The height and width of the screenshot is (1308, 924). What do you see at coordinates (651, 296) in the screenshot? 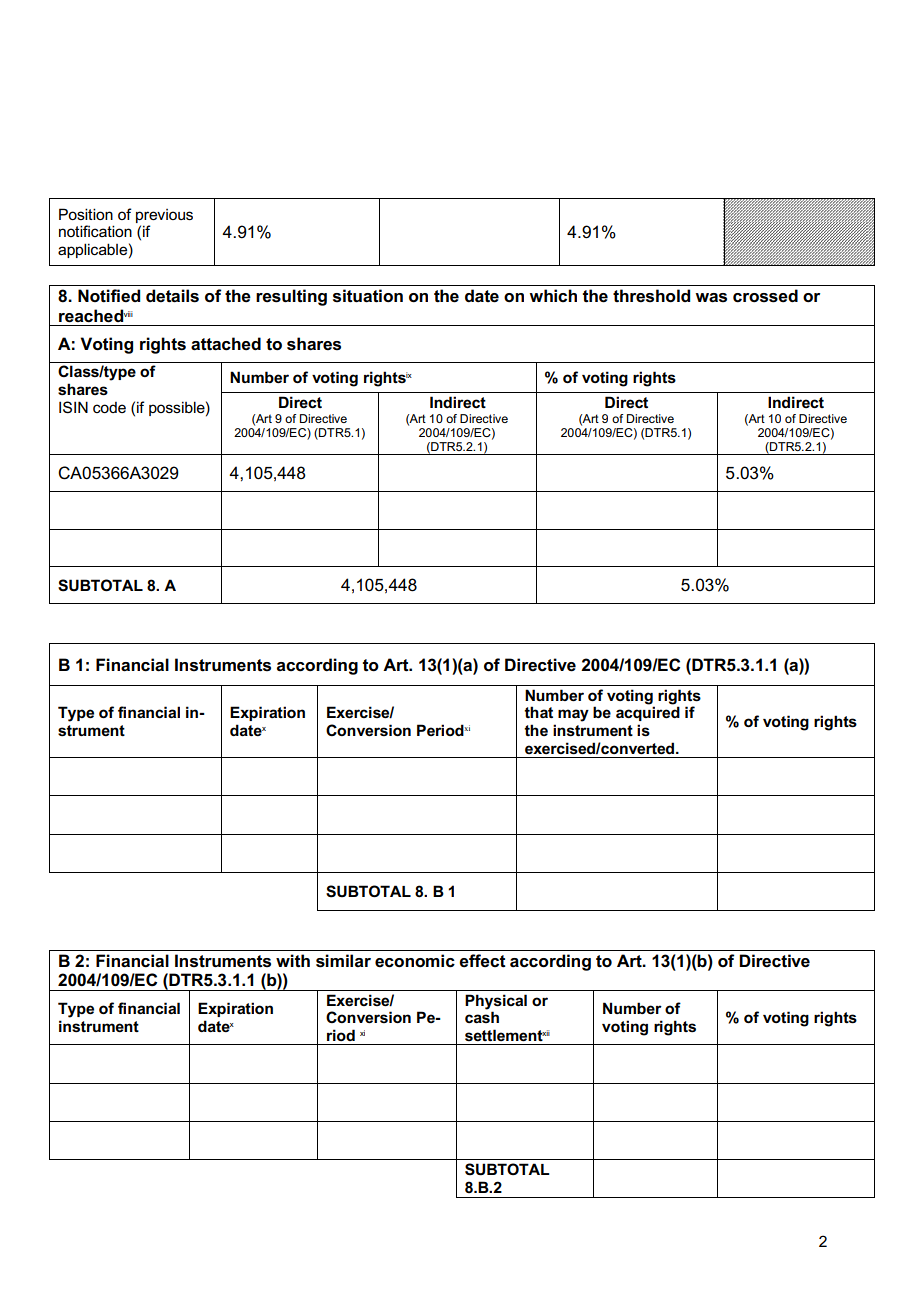
I see `threshold` at bounding box center [651, 296].
